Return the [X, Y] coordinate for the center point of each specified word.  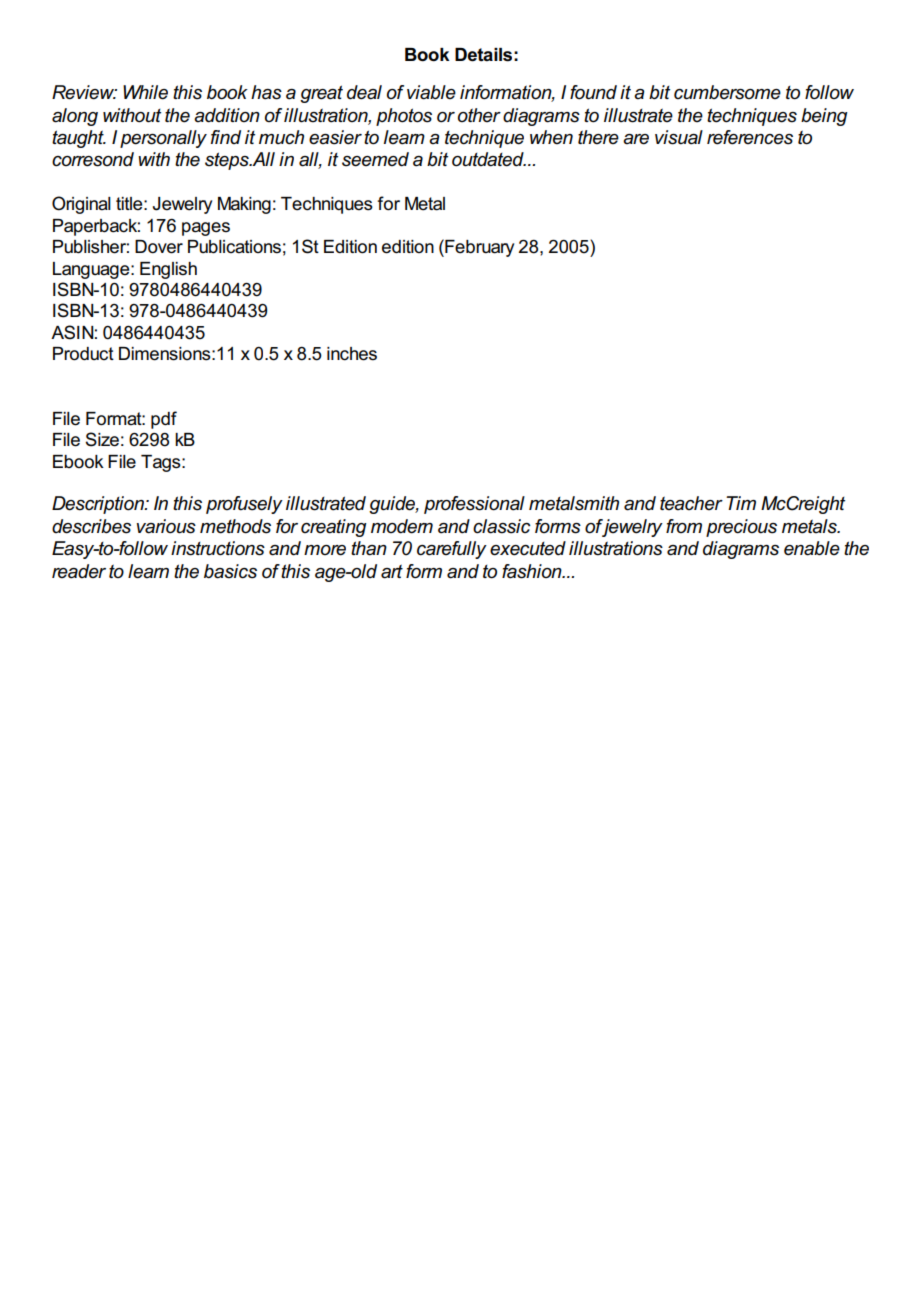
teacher [691, 503]
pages [206, 229]
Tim [741, 503]
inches [352, 354]
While [145, 92]
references [750, 137]
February [478, 248]
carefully [452, 550]
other [479, 115]
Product [83, 354]
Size [102, 439]
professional [474, 505]
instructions [218, 548]
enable [812, 548]
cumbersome [727, 92]
